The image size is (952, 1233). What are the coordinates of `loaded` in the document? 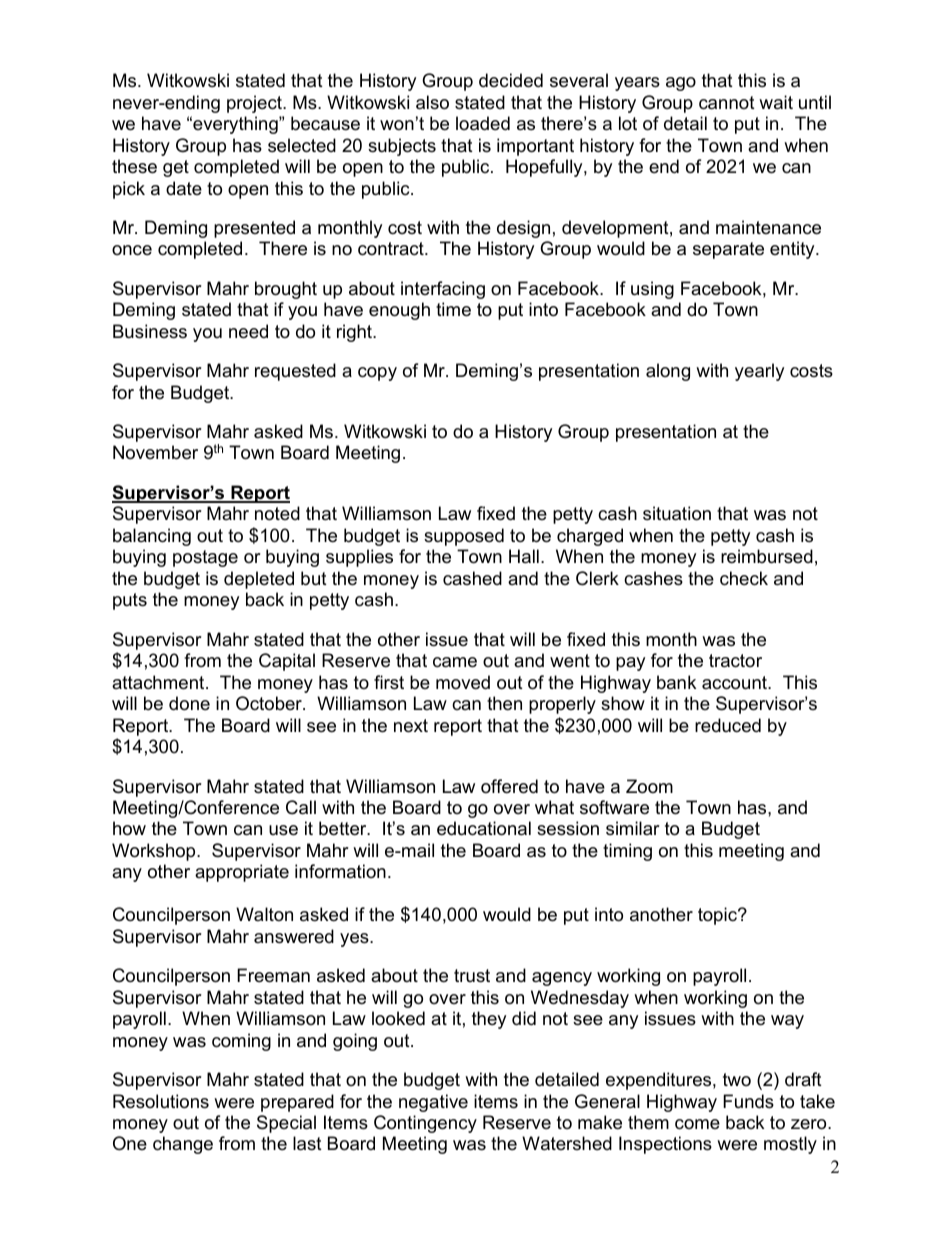 It's located at (483, 123).
